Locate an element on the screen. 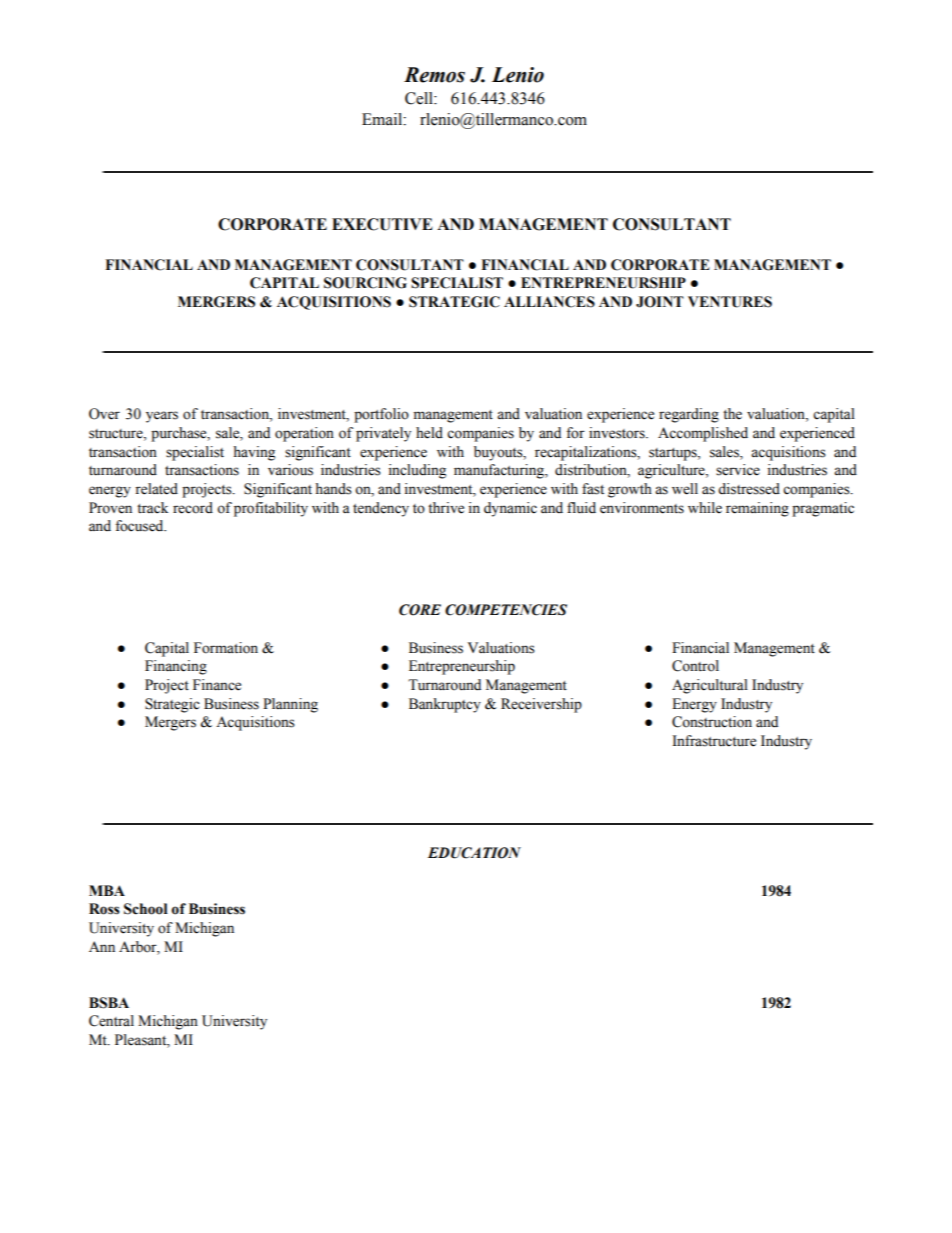 This screenshot has width=952, height=1233. ALLIANCES is located at coordinates (549, 302).
